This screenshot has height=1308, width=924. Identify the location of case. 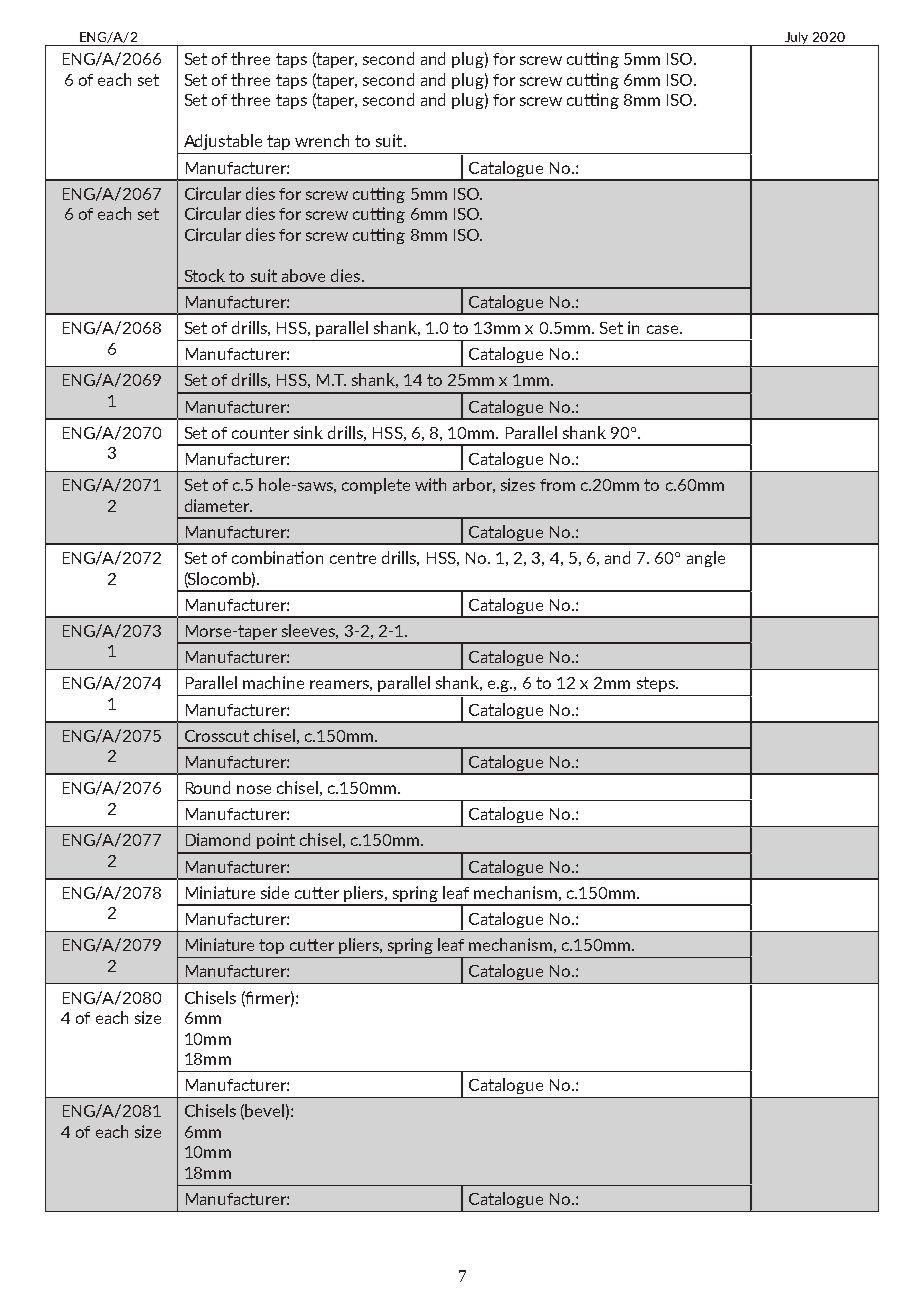
(664, 329).
